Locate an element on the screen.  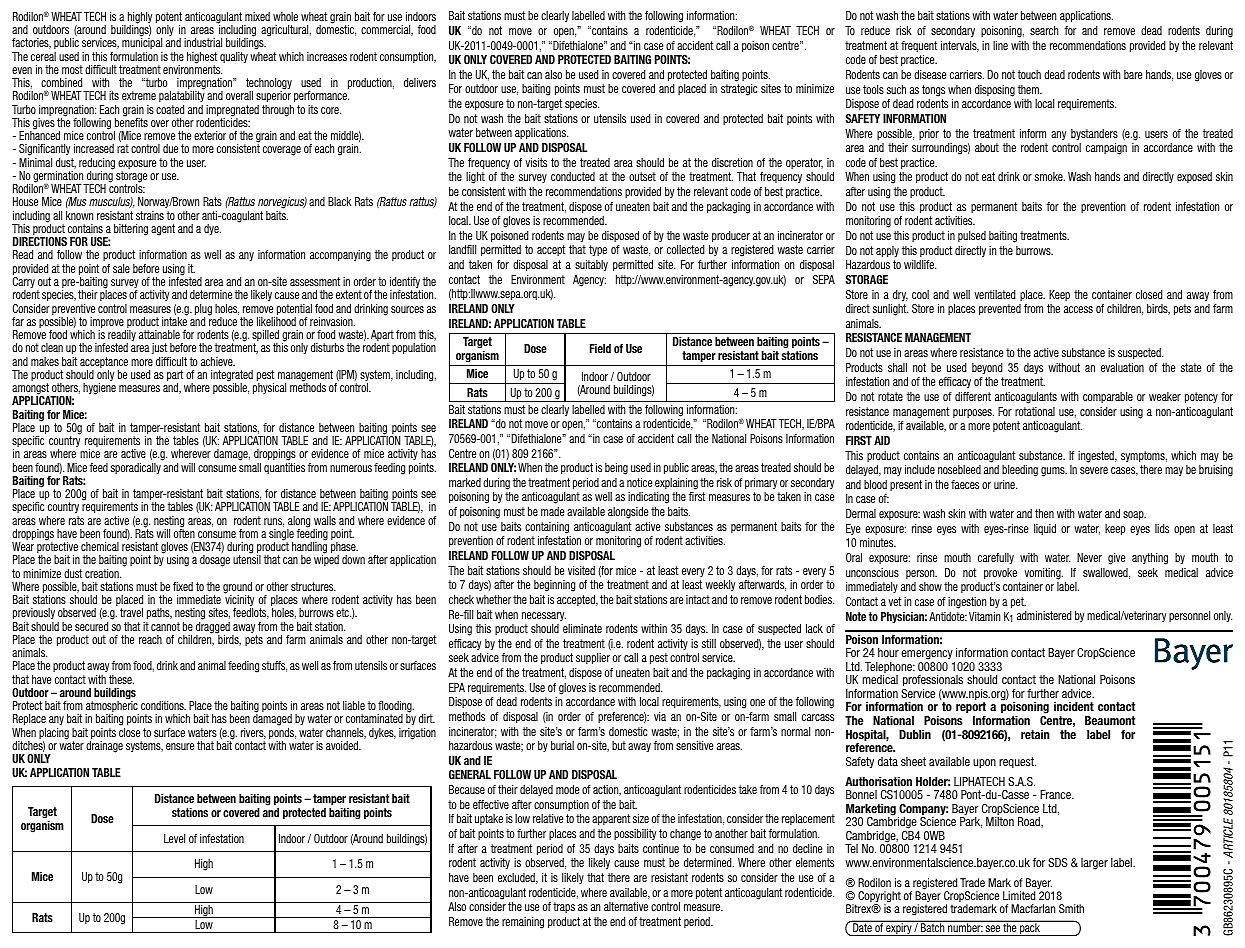
search is located at coordinates (1044, 30).
